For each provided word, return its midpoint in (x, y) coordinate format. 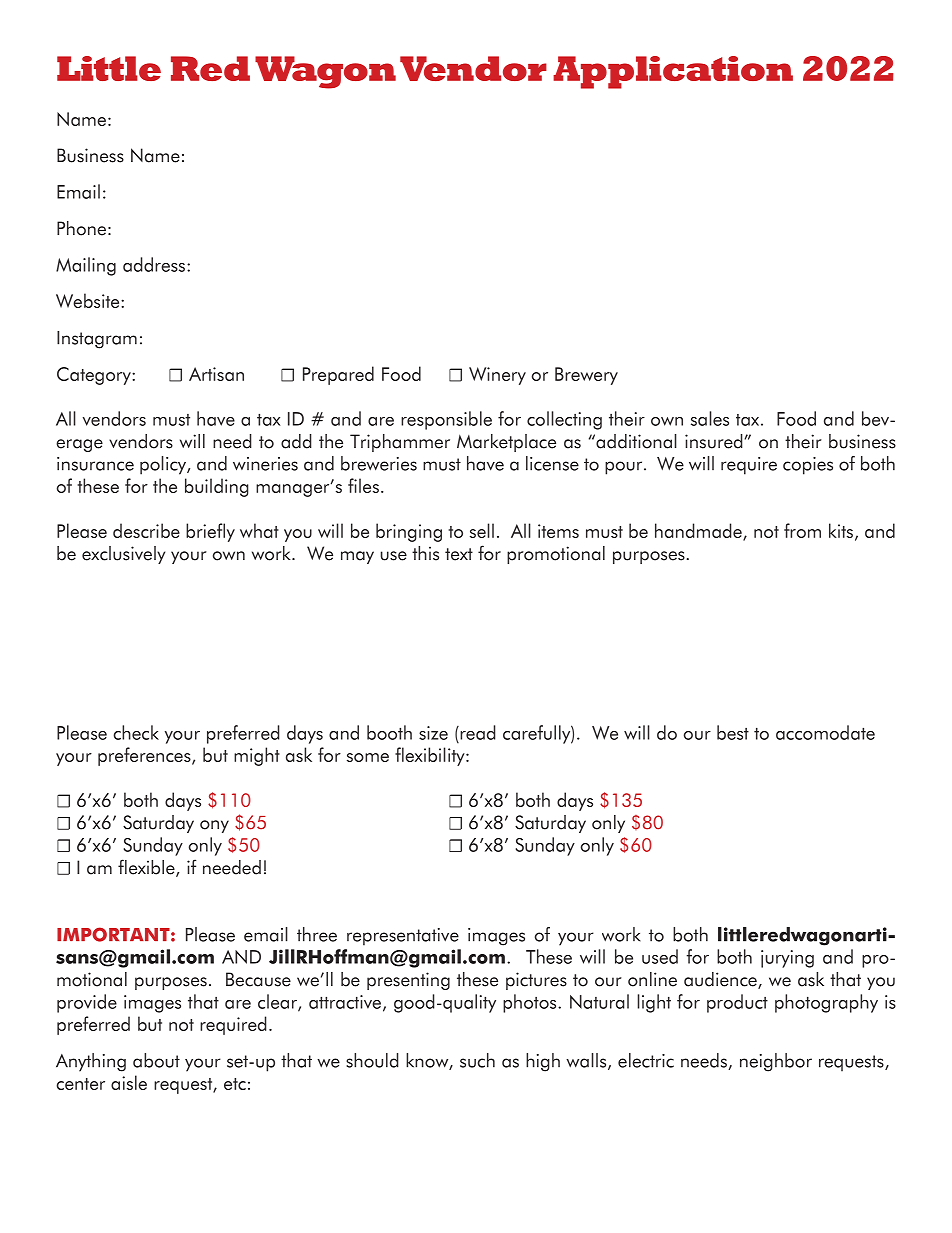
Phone (81, 228)
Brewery (586, 376)
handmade (699, 531)
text (459, 554)
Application (673, 72)
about (156, 1060)
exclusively (123, 555)
